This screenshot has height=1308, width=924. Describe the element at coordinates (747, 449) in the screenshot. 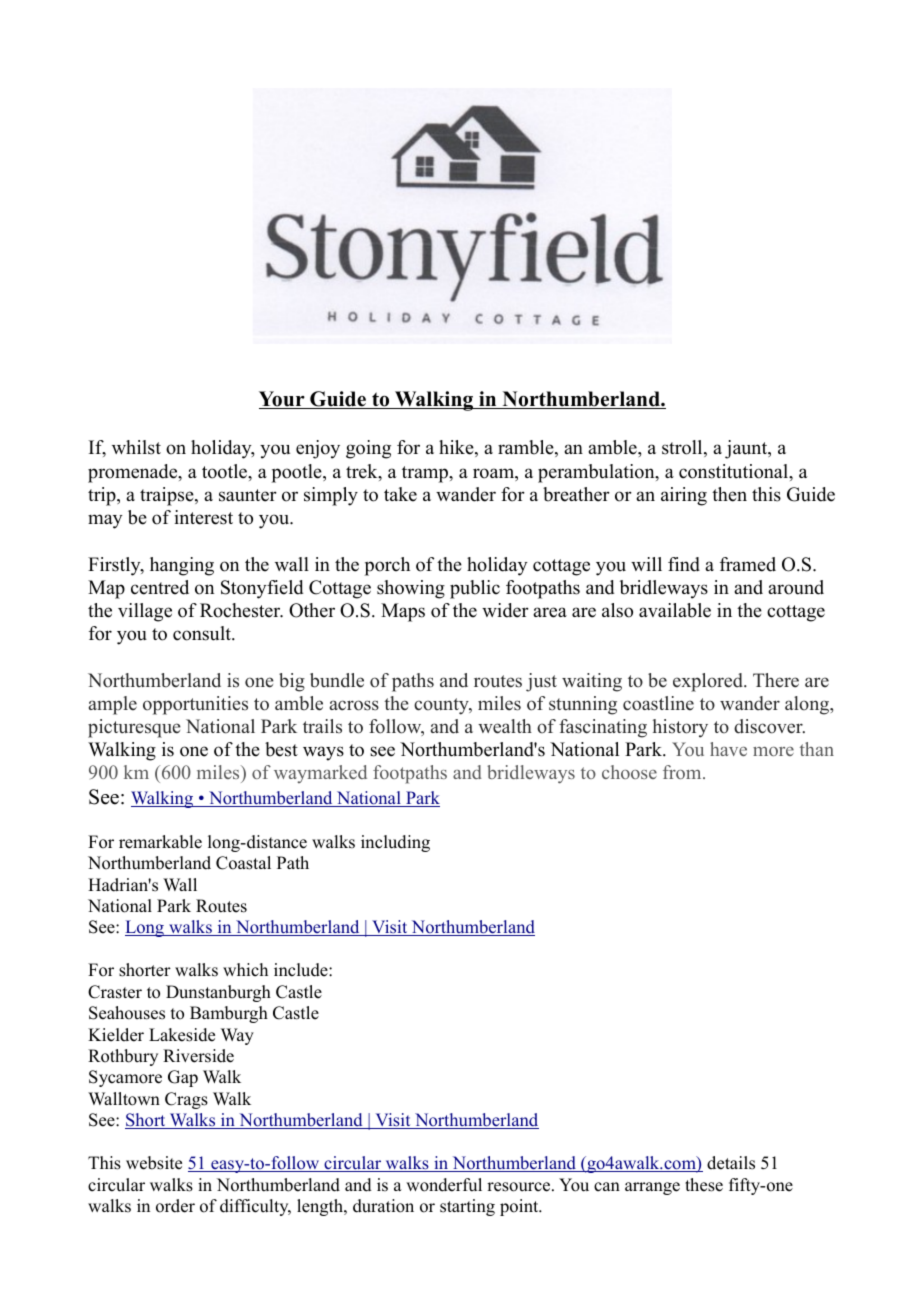

I see `jaunt` at that location.
